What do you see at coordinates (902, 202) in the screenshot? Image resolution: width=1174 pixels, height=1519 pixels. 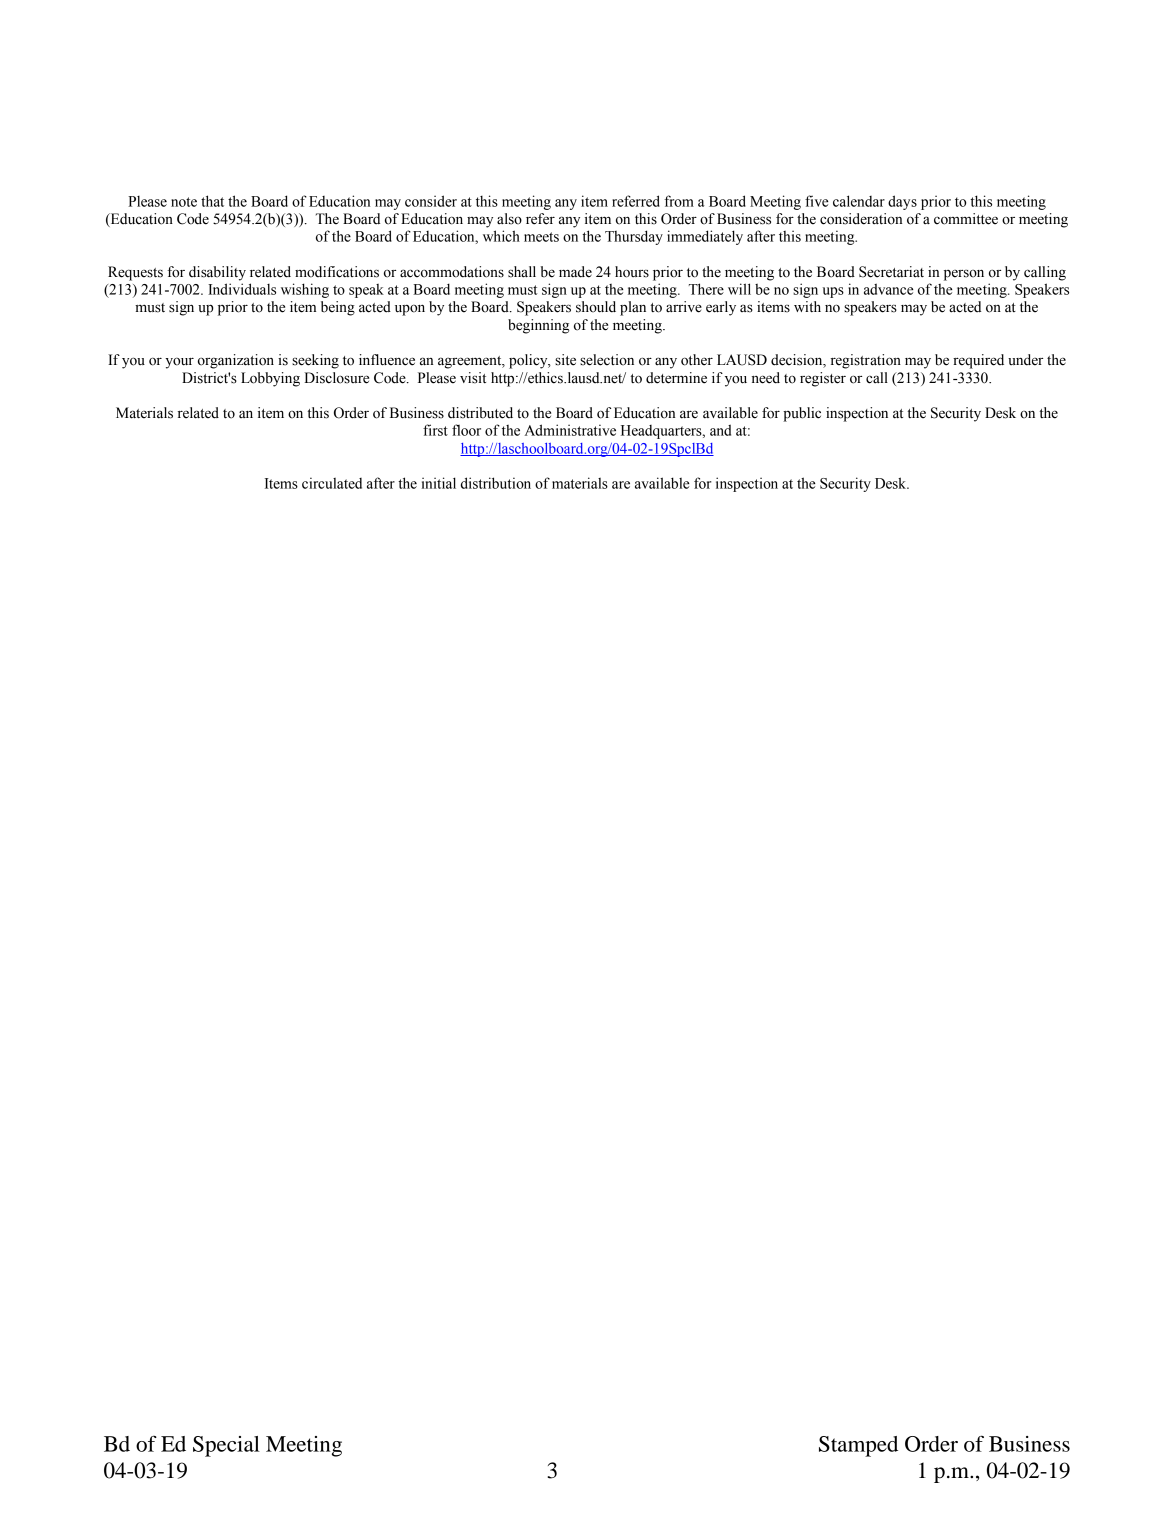 I see `days` at bounding box center [902, 202].
